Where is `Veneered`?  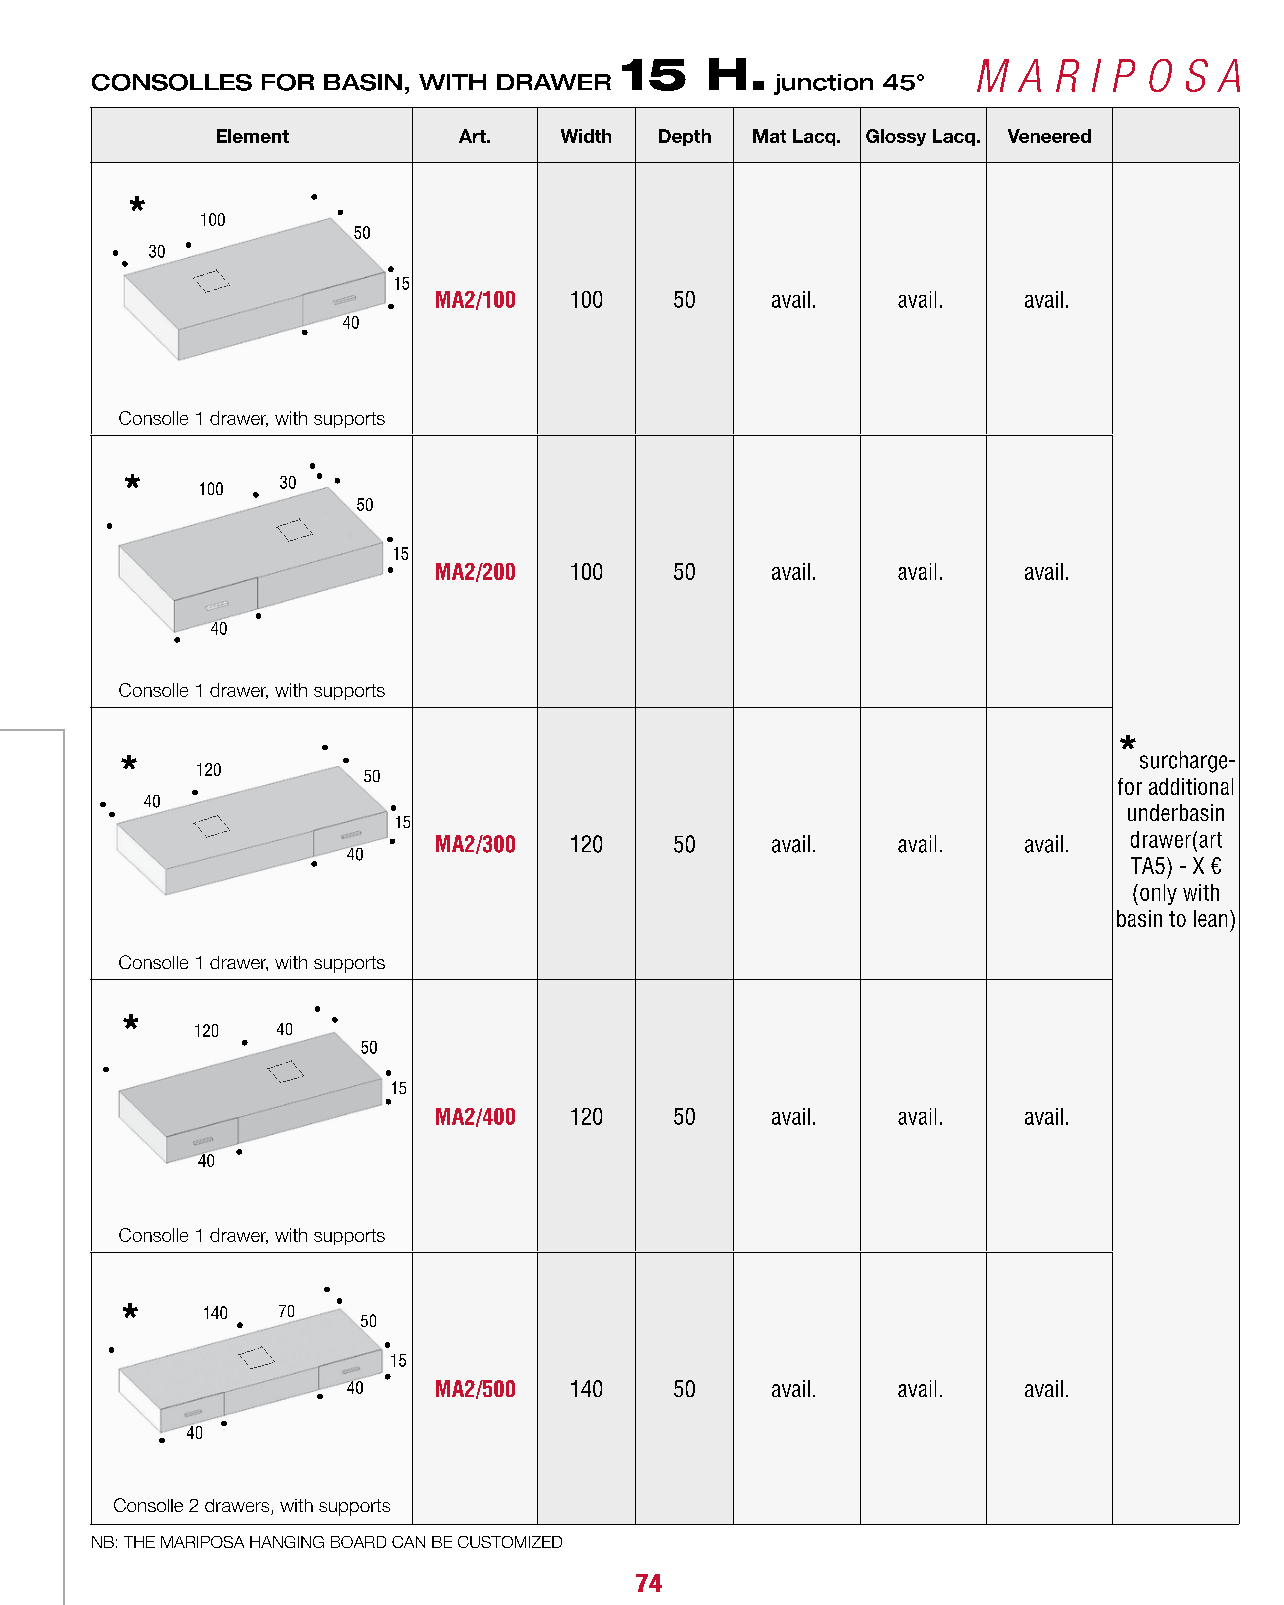
Veneered is located at coordinates (1049, 136).
